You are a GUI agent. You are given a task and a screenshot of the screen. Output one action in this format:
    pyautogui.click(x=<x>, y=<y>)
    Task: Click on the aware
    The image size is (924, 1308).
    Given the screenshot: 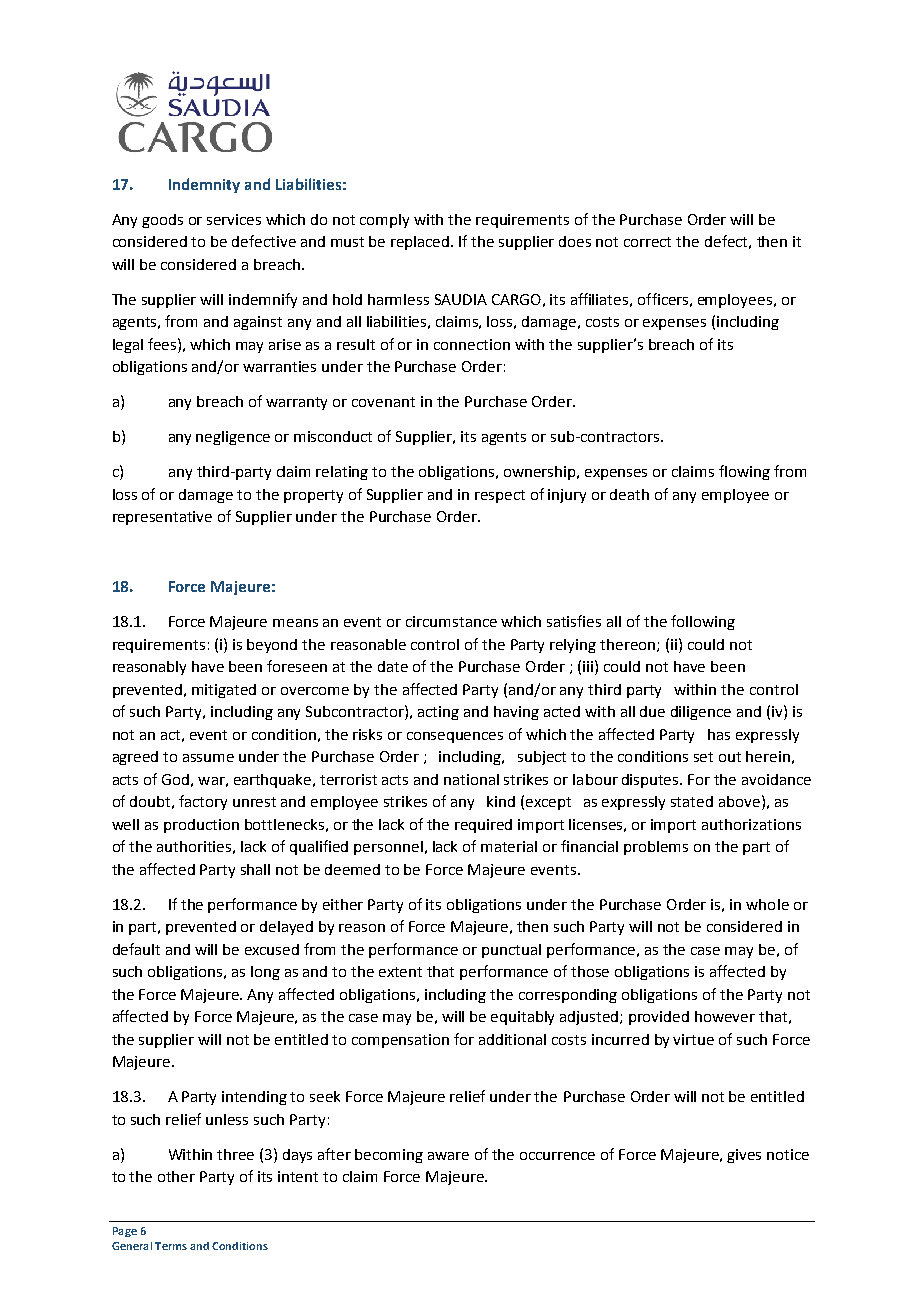 What is the action you would take?
    pyautogui.click(x=448, y=1156)
